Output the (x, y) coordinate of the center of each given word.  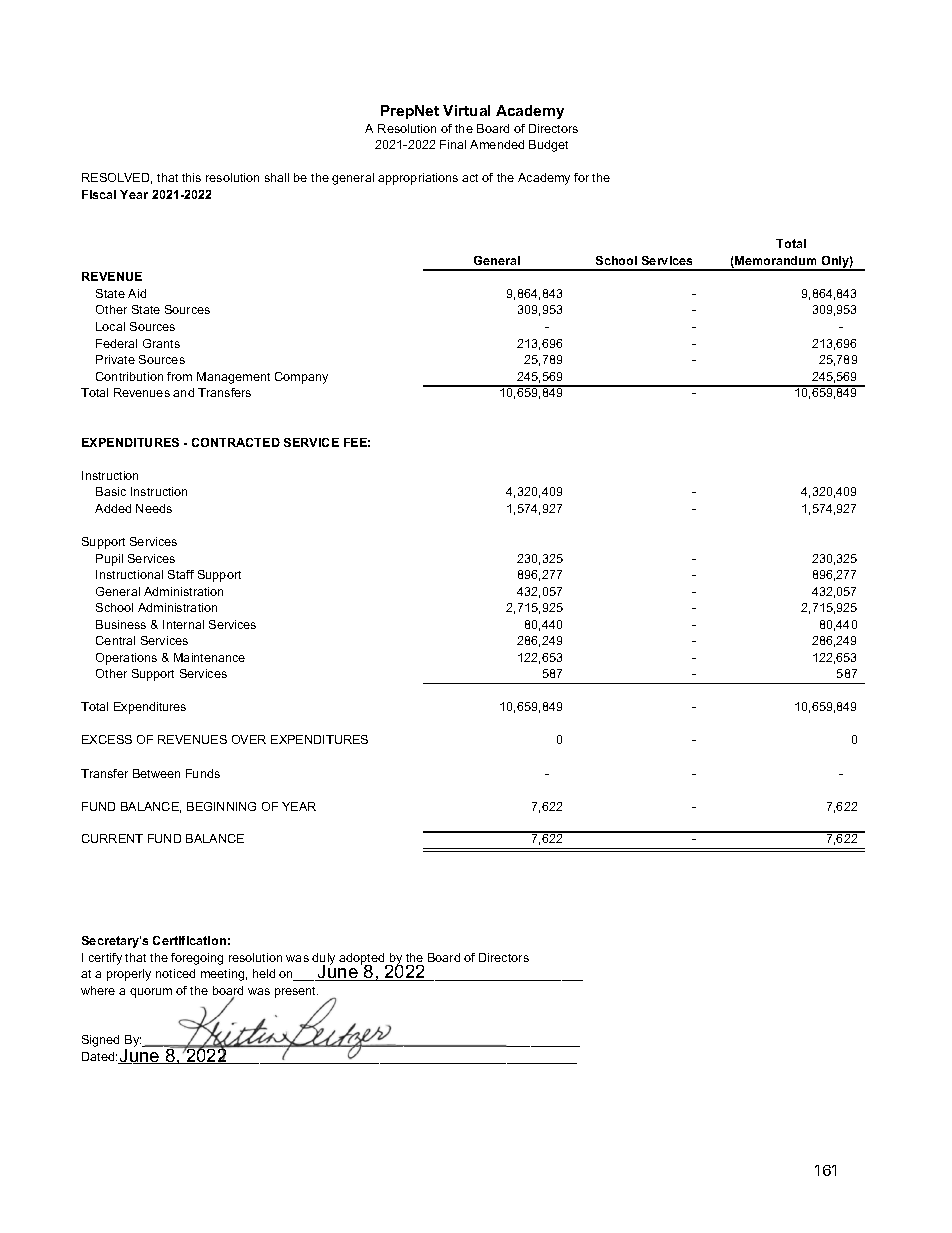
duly (323, 960)
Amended (497, 144)
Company (301, 378)
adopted (363, 960)
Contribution (129, 376)
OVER (249, 739)
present (296, 992)
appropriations (418, 179)
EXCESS (107, 739)
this (191, 177)
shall (277, 177)
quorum (151, 993)
